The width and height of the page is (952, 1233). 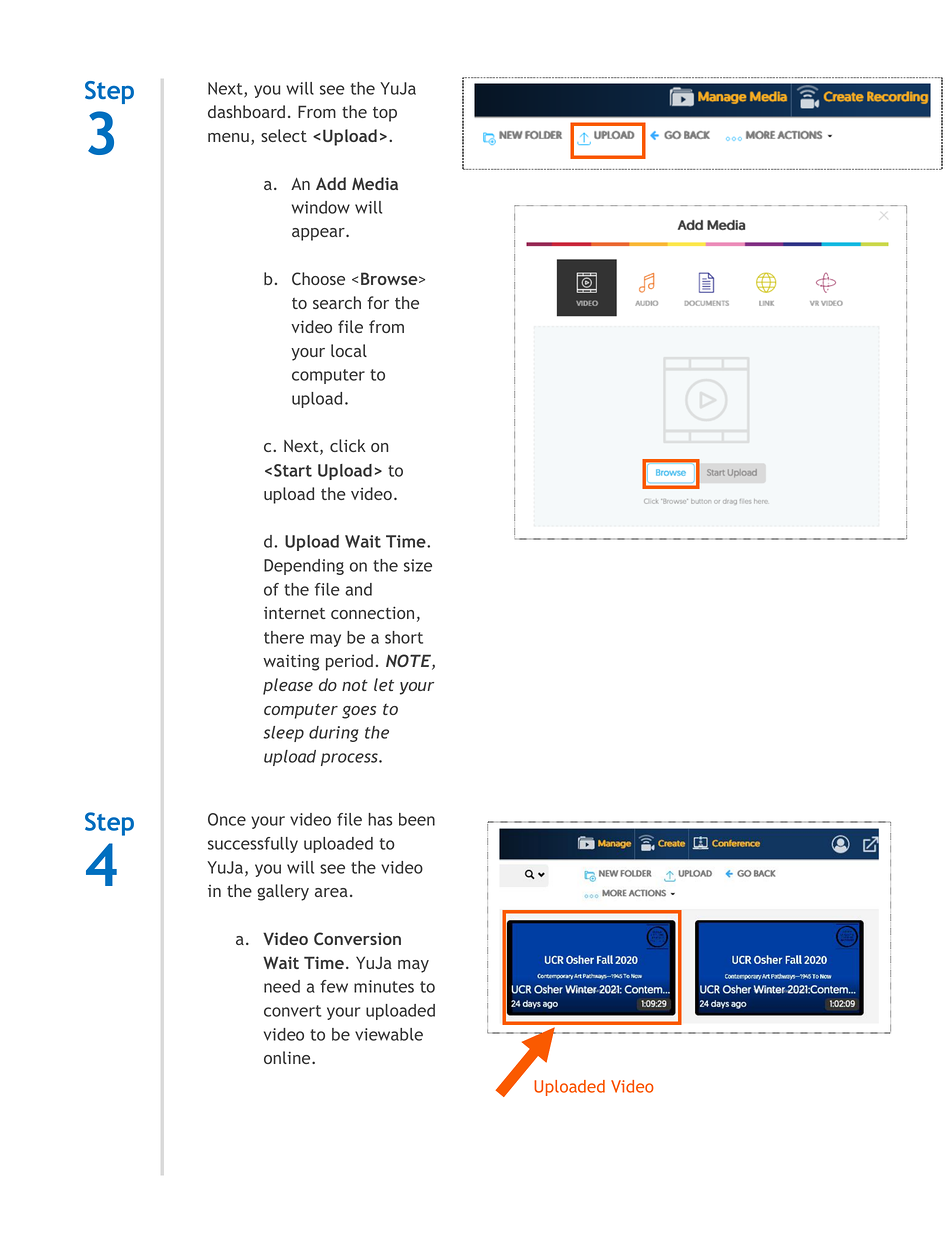 What do you see at coordinates (331, 183) in the page?
I see `Add` at bounding box center [331, 183].
